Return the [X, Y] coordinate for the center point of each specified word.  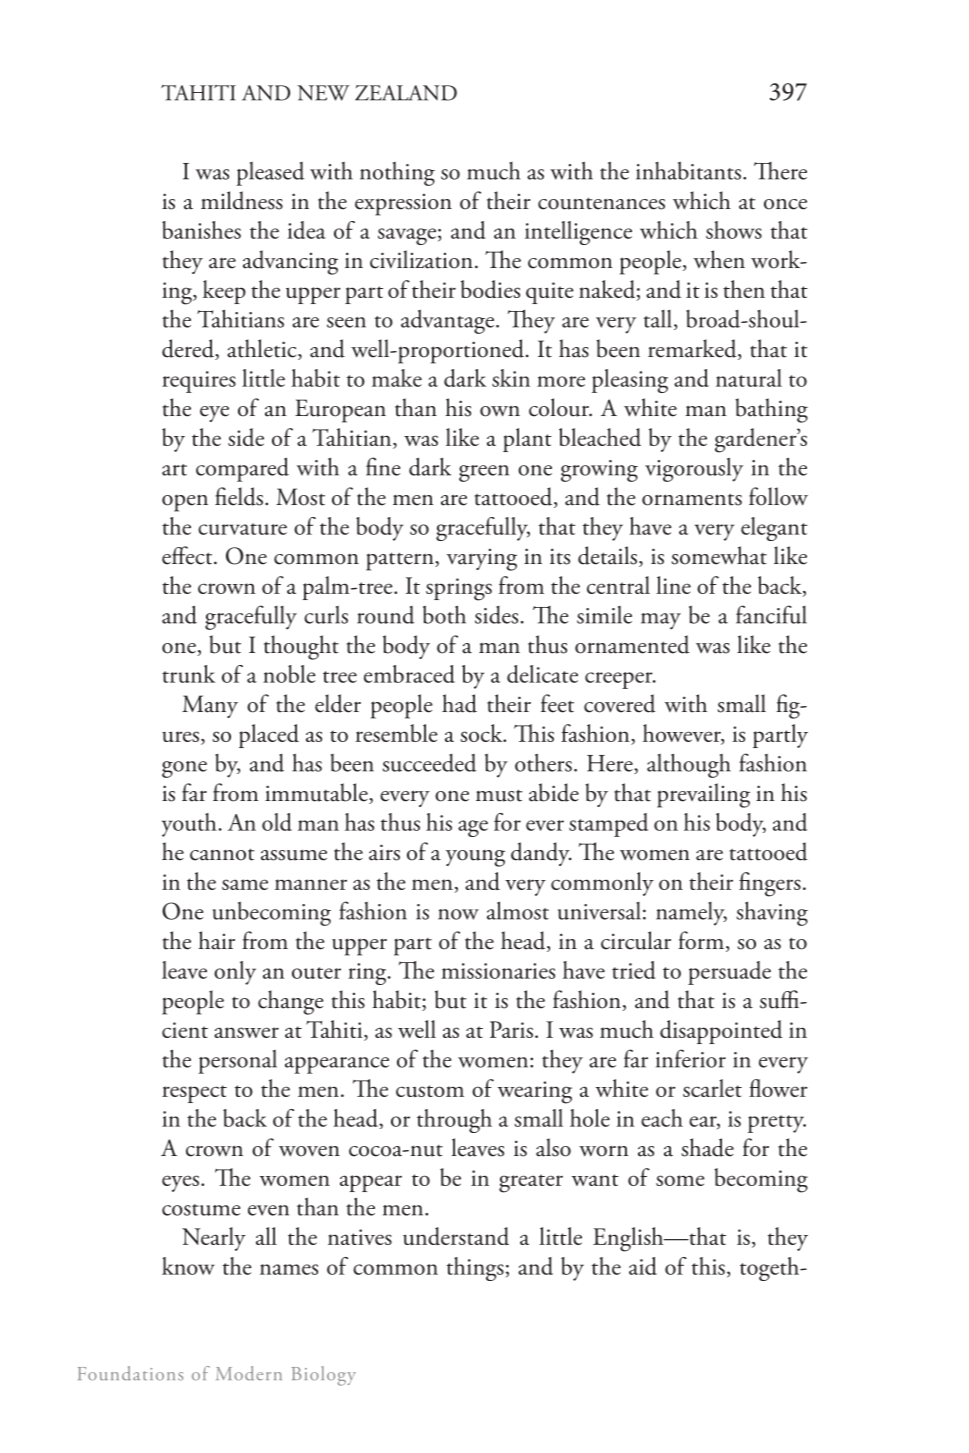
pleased [270, 174]
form [702, 941]
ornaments [692, 499]
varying [482, 560]
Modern [249, 1373]
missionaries [498, 971]
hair [216, 940]
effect [188, 555]
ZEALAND [406, 93]
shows [734, 230]
